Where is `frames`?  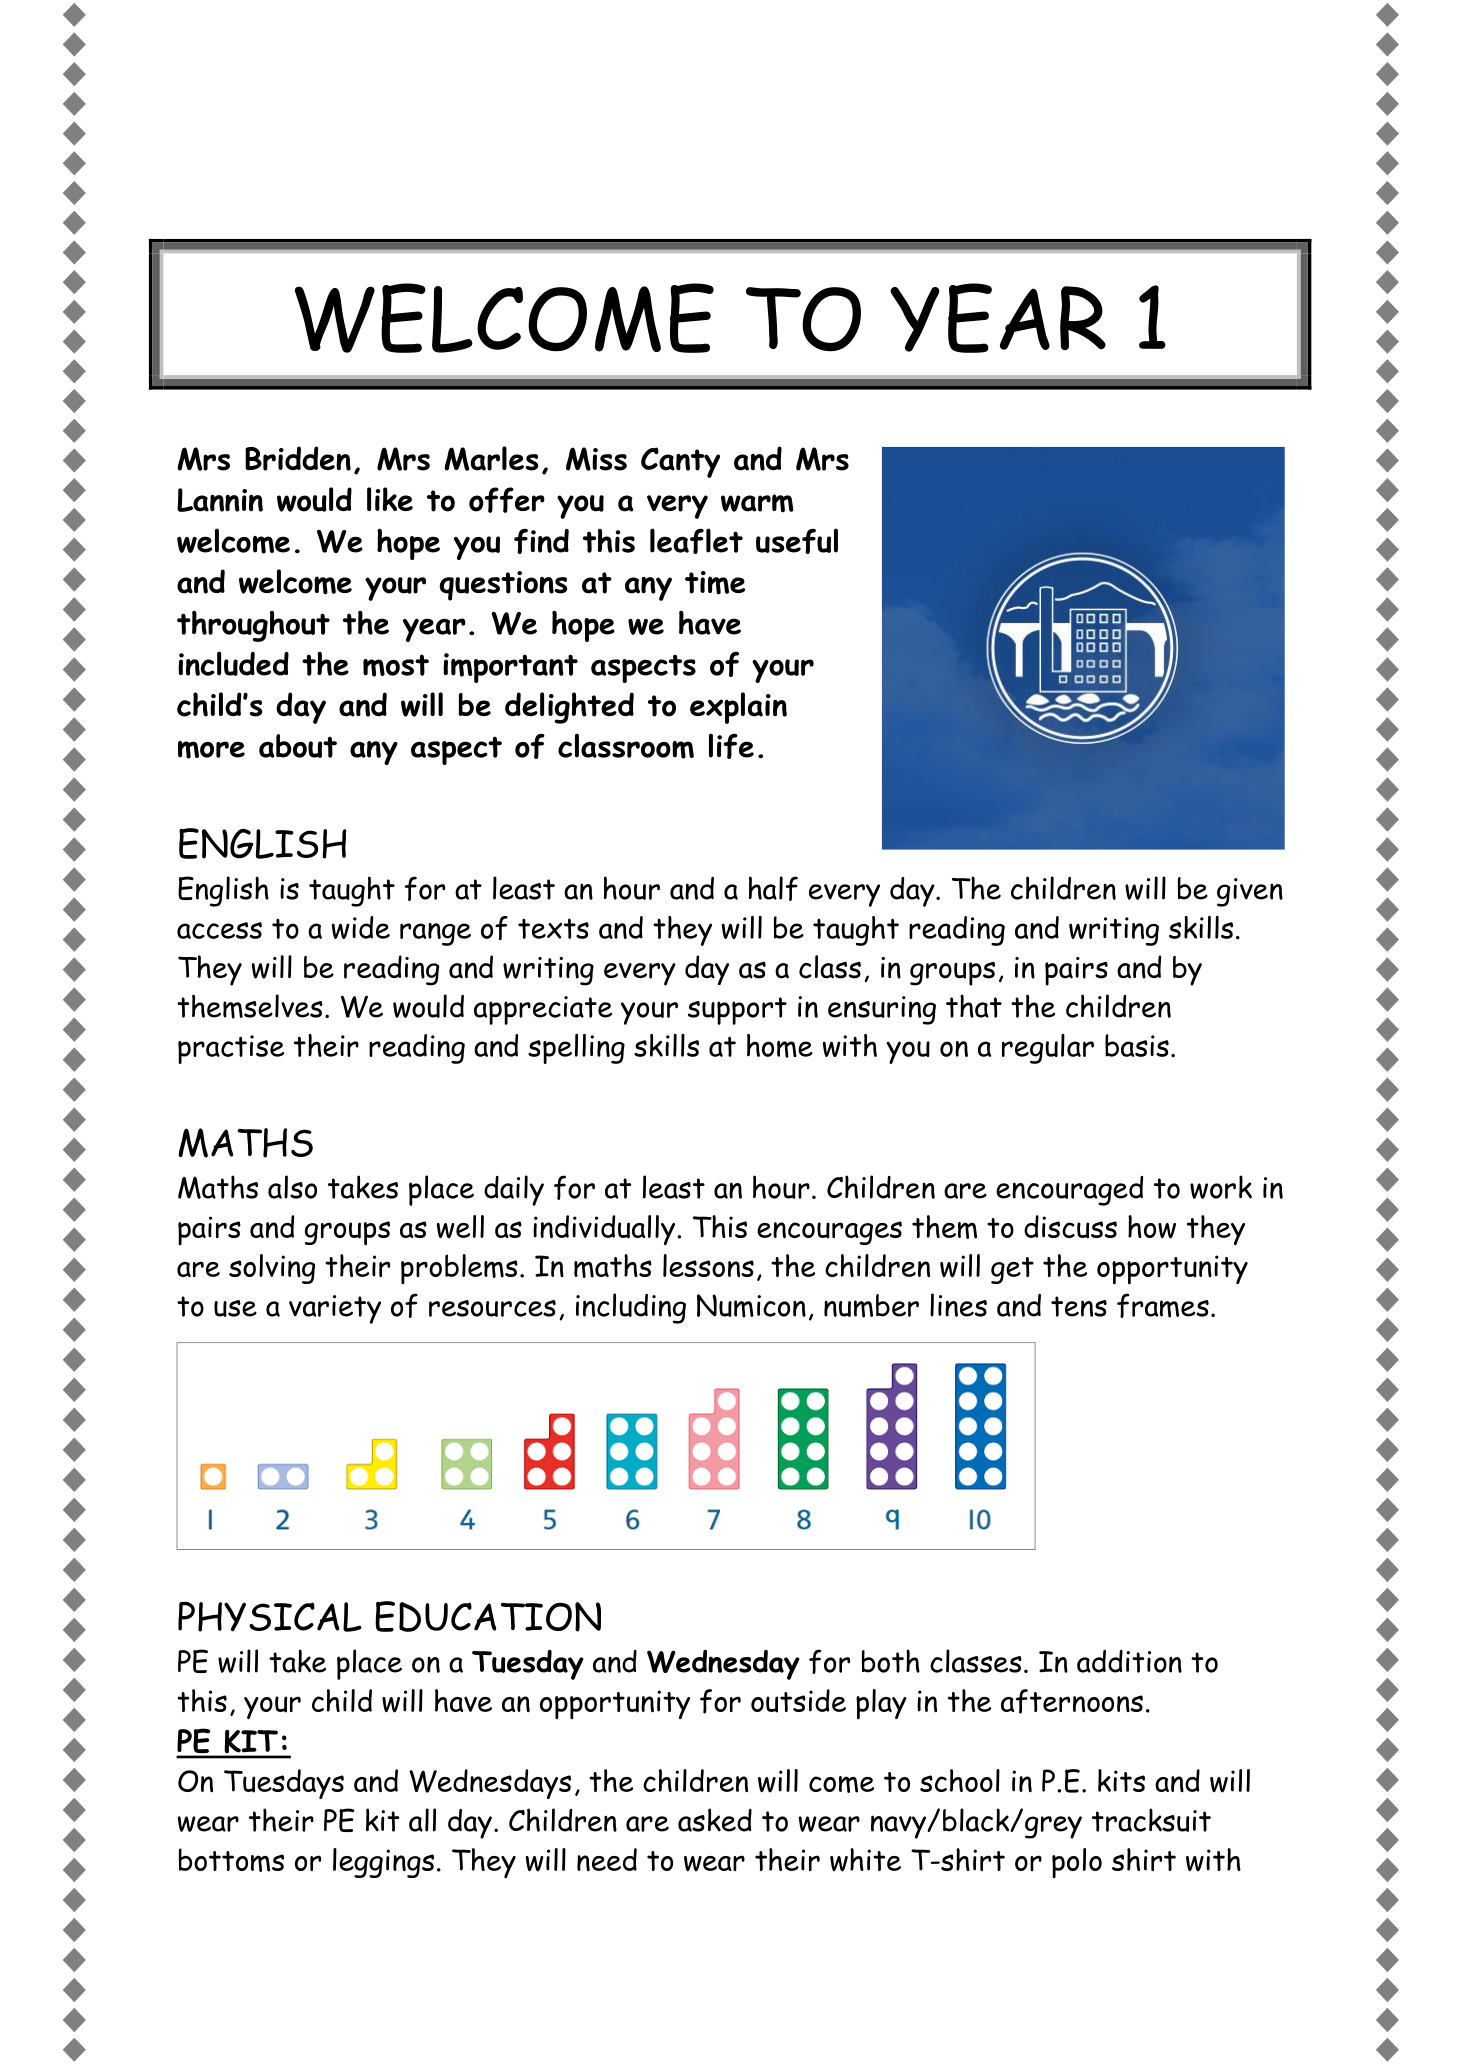
frames is located at coordinates (1163, 1305).
